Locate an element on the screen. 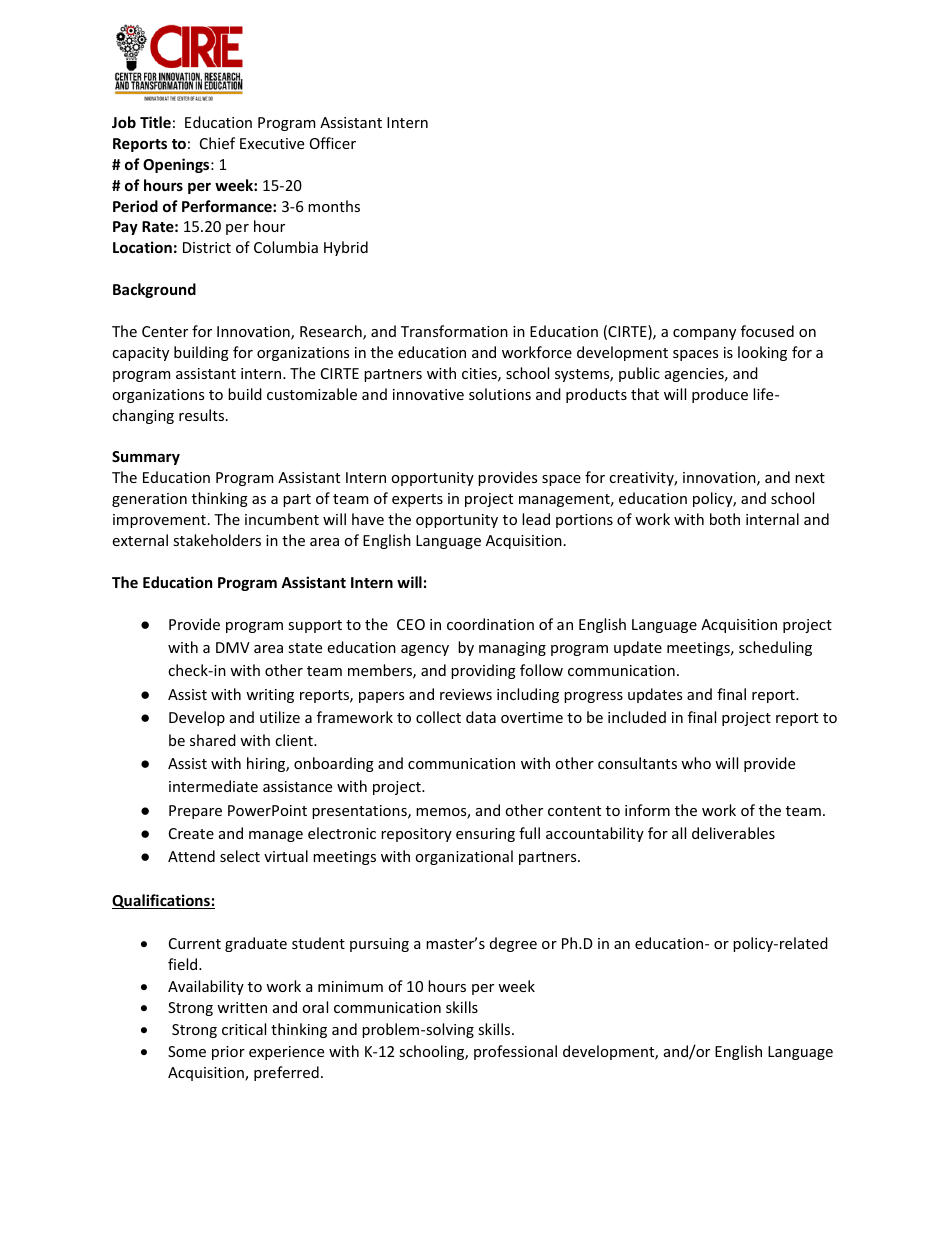  focused is located at coordinates (767, 331).
